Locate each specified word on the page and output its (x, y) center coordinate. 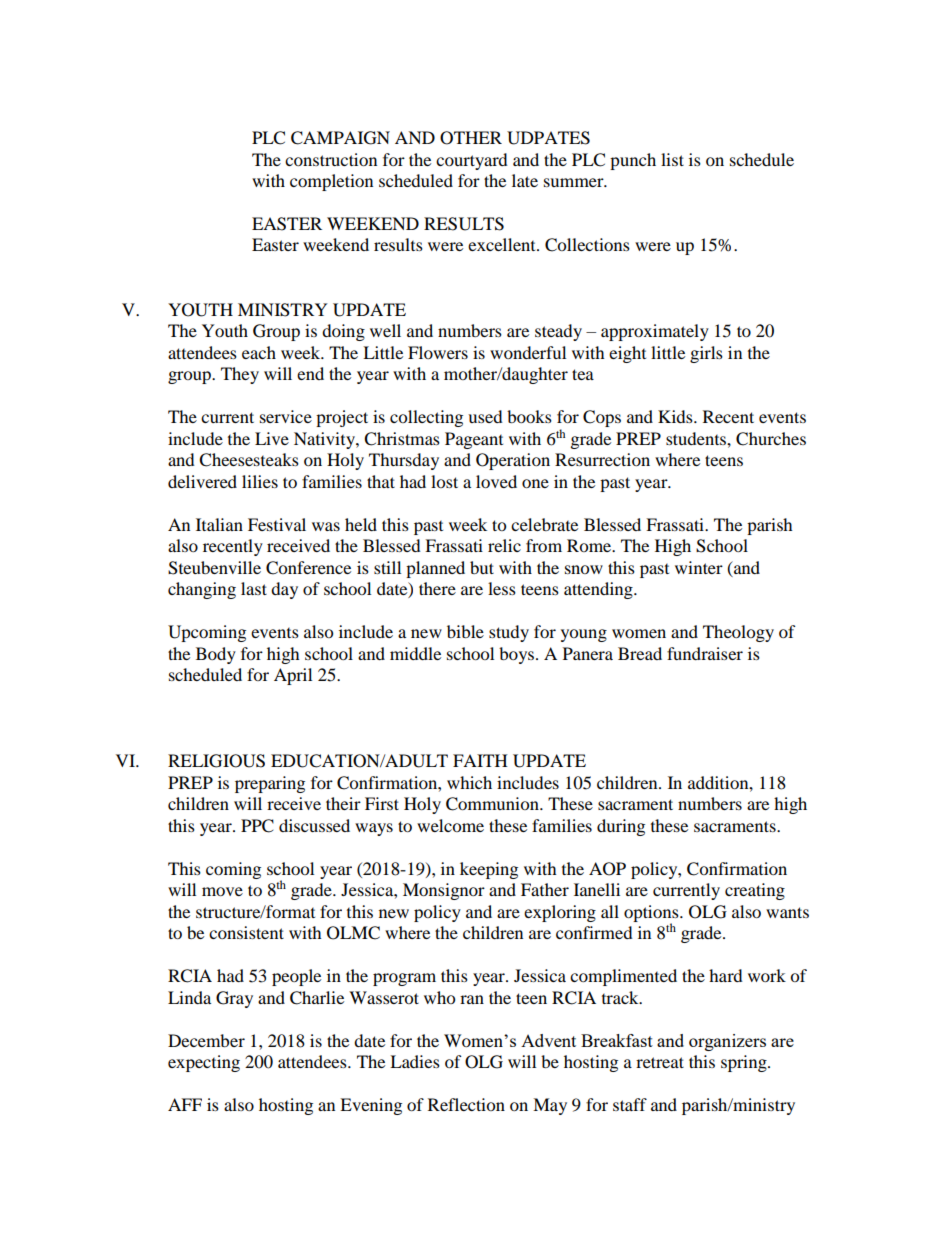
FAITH (480, 760)
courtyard (472, 161)
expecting (204, 1063)
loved (496, 481)
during (621, 827)
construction (331, 159)
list (672, 159)
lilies (260, 481)
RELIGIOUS (216, 761)
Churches (771, 439)
